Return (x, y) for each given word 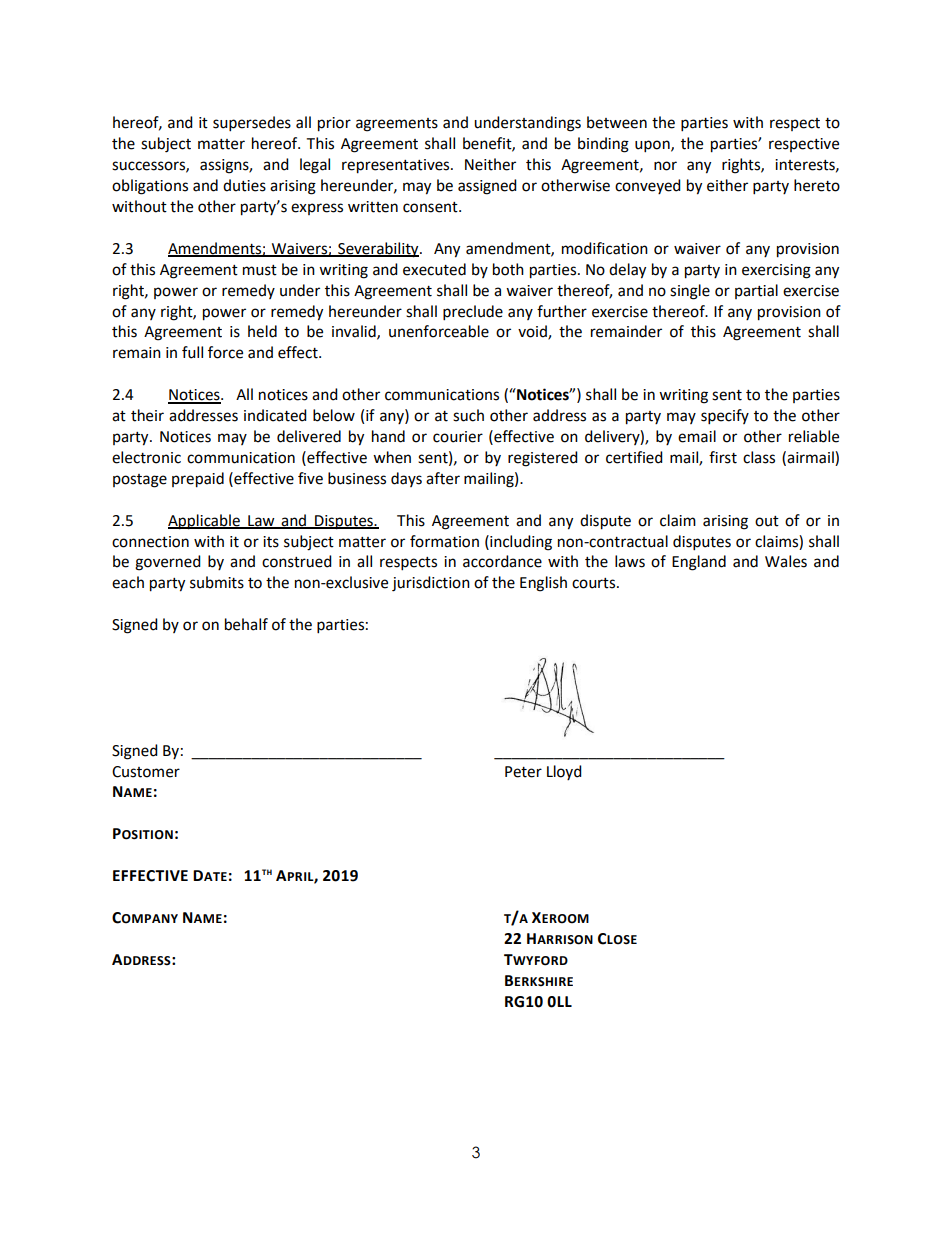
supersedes (252, 124)
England (699, 563)
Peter (523, 772)
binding (603, 145)
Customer (146, 772)
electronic (146, 457)
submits (217, 582)
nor (665, 166)
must (260, 270)
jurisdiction (431, 584)
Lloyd (564, 772)
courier (458, 437)
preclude (473, 313)
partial (756, 291)
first (723, 457)
